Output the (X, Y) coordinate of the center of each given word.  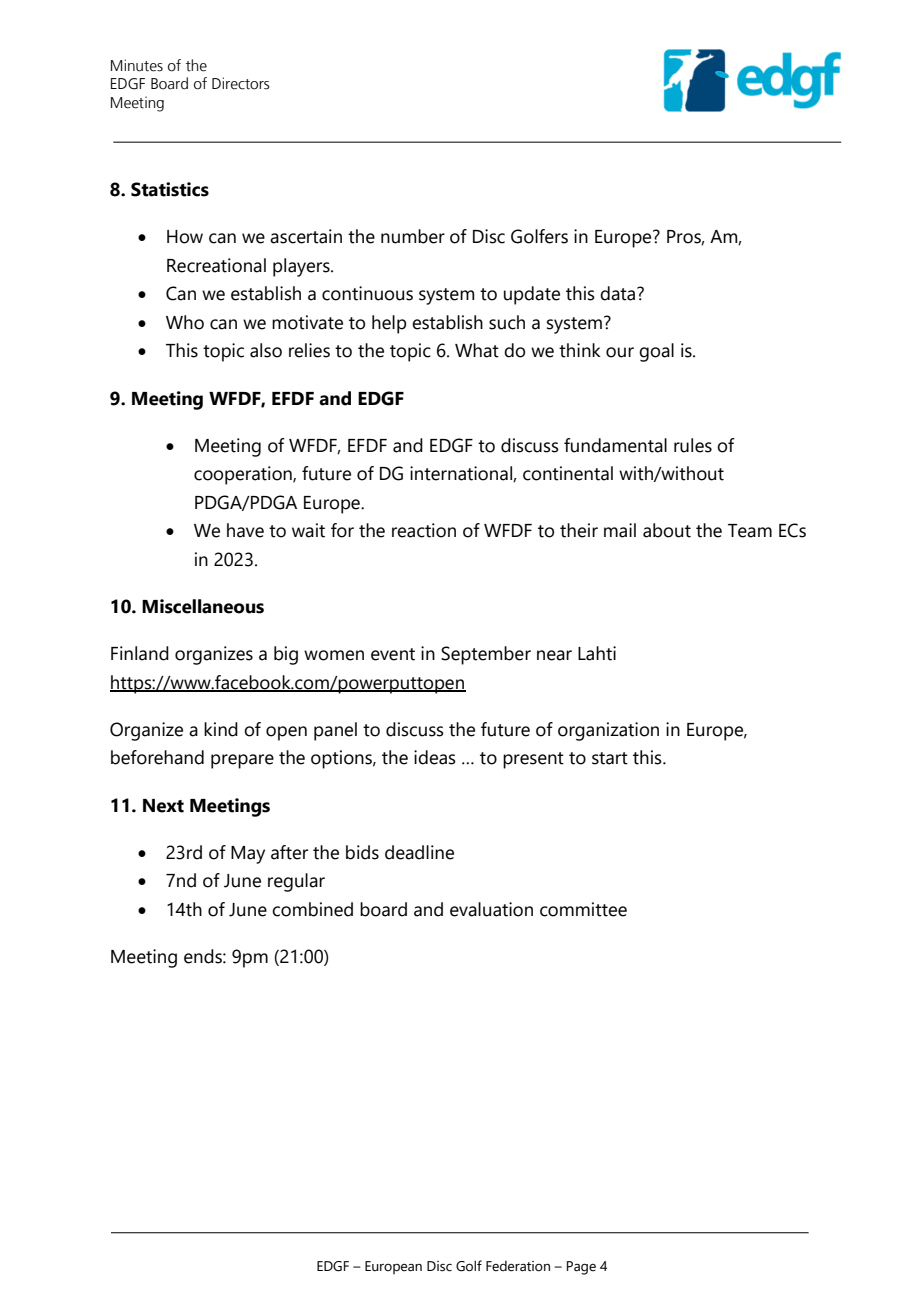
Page (581, 1268)
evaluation (491, 909)
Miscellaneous (203, 606)
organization (608, 731)
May (248, 855)
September (486, 655)
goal (656, 352)
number (413, 236)
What (477, 350)
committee (583, 909)
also (266, 350)
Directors (241, 83)
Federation (518, 1266)
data (619, 293)
